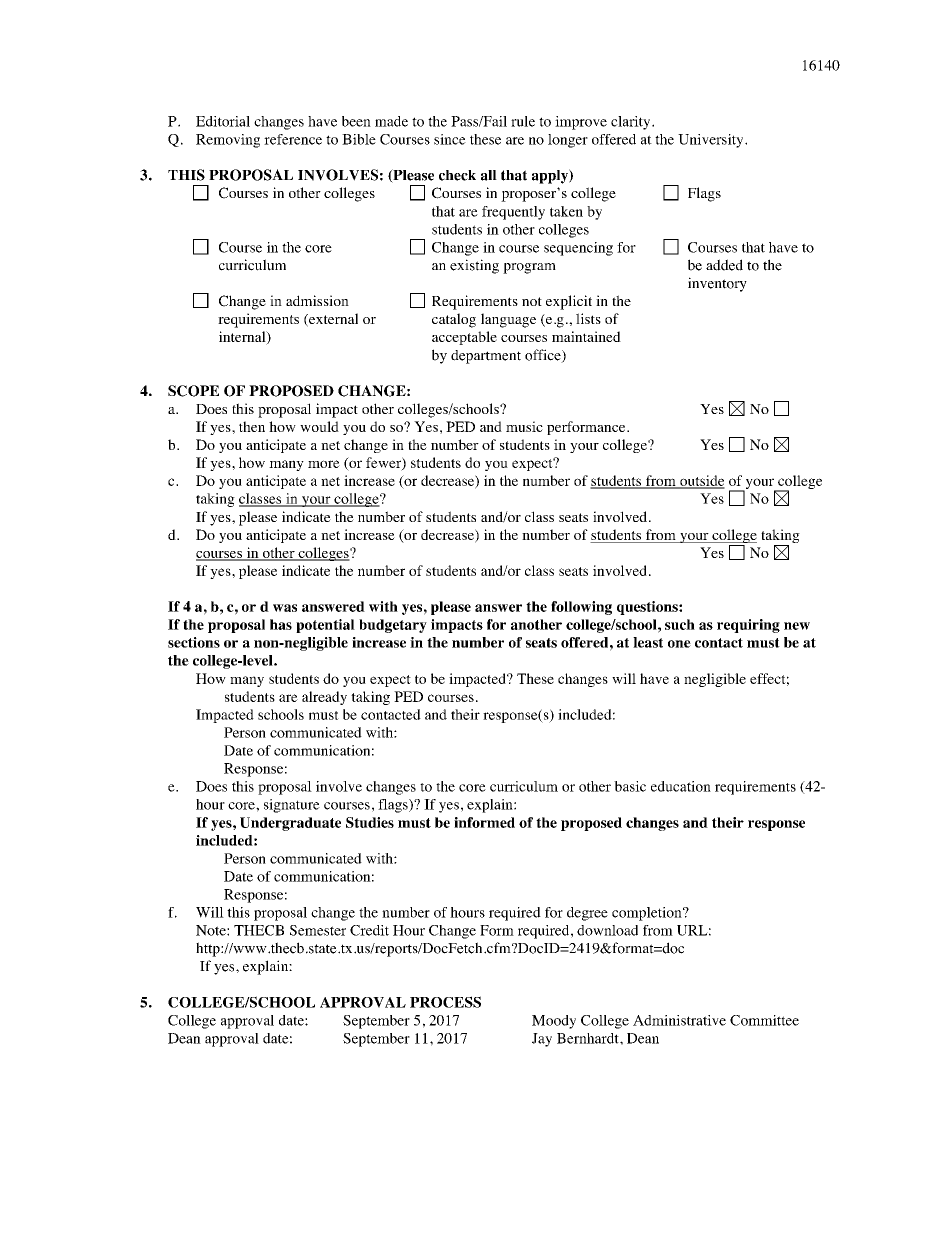 Image resolution: width=952 pixels, height=1233 pixels. What do you see at coordinates (717, 284) in the screenshot?
I see `inventory` at bounding box center [717, 284].
